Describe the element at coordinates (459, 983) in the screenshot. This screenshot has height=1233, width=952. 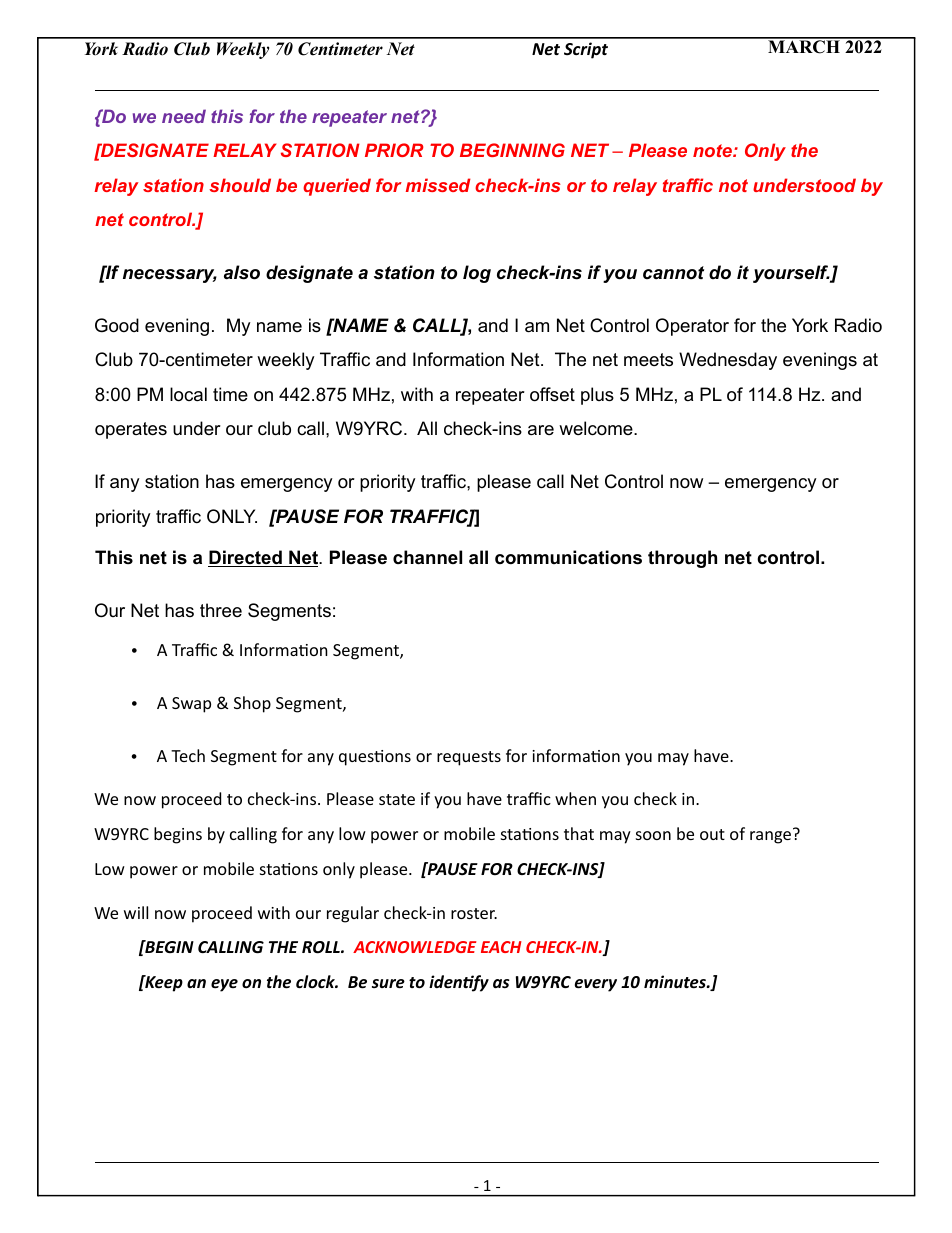
I see `identify` at that location.
